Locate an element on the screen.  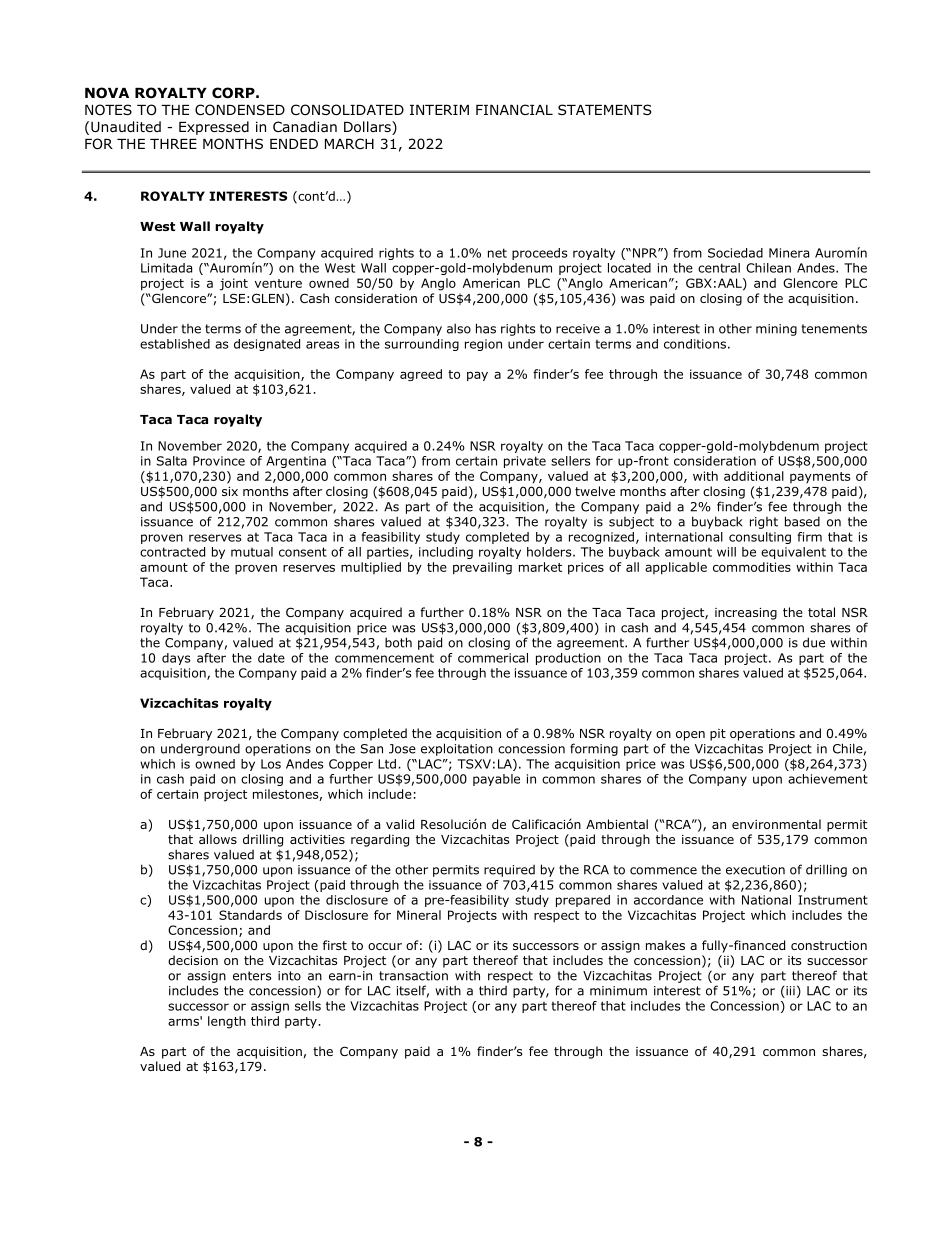
mutual is located at coordinates (252, 552).
